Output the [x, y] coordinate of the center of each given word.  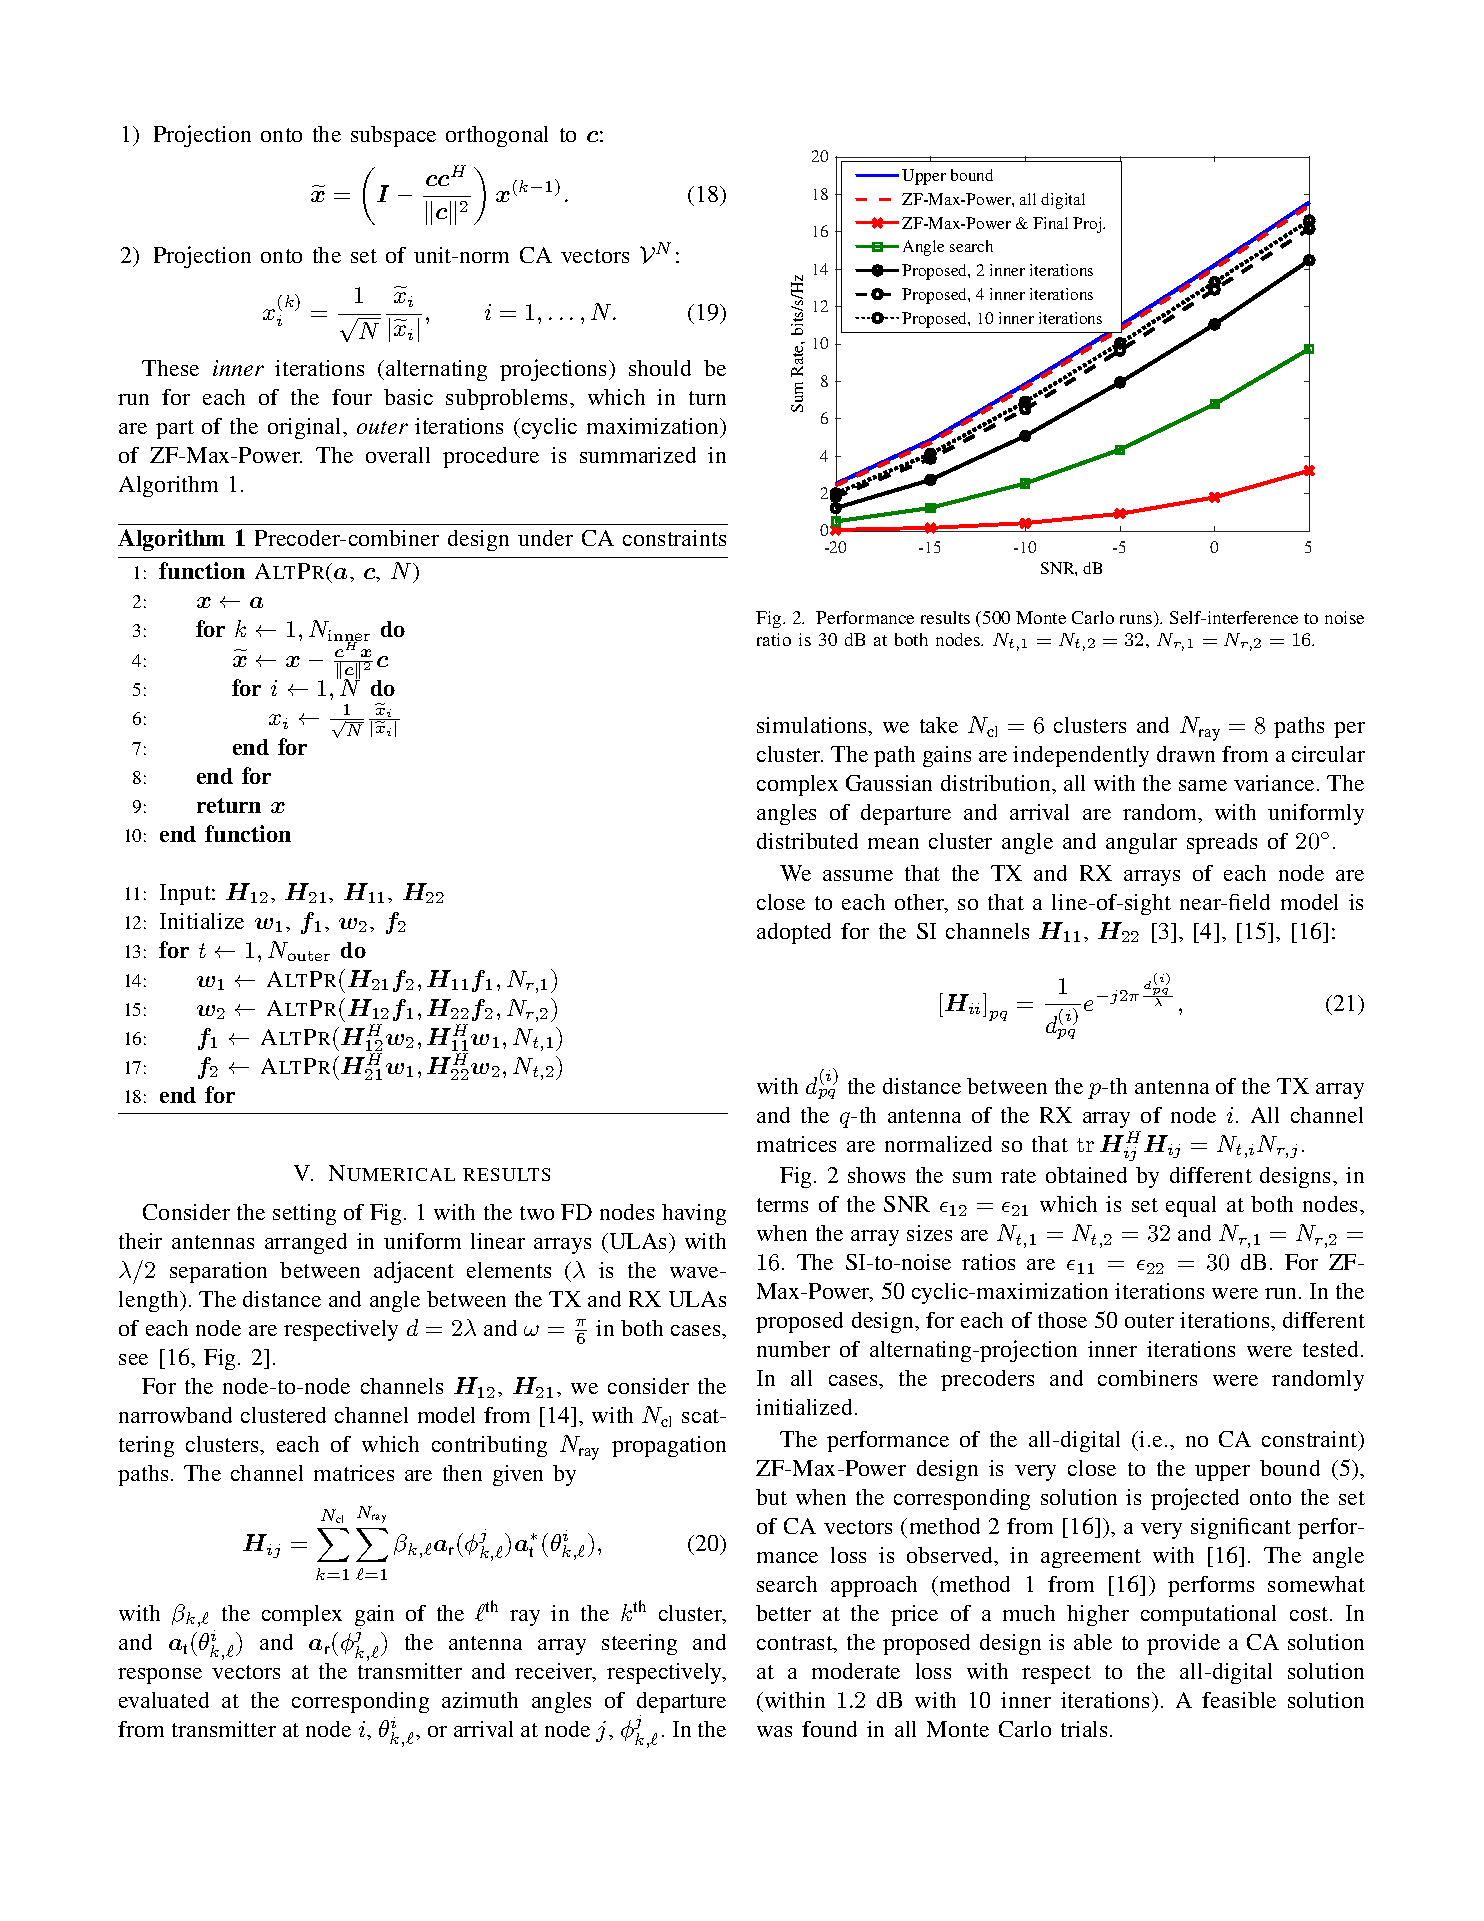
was [774, 1731]
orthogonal [497, 136]
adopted [794, 933]
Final [1050, 223]
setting [304, 1214]
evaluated [164, 1700]
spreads [1222, 843]
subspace [393, 136]
